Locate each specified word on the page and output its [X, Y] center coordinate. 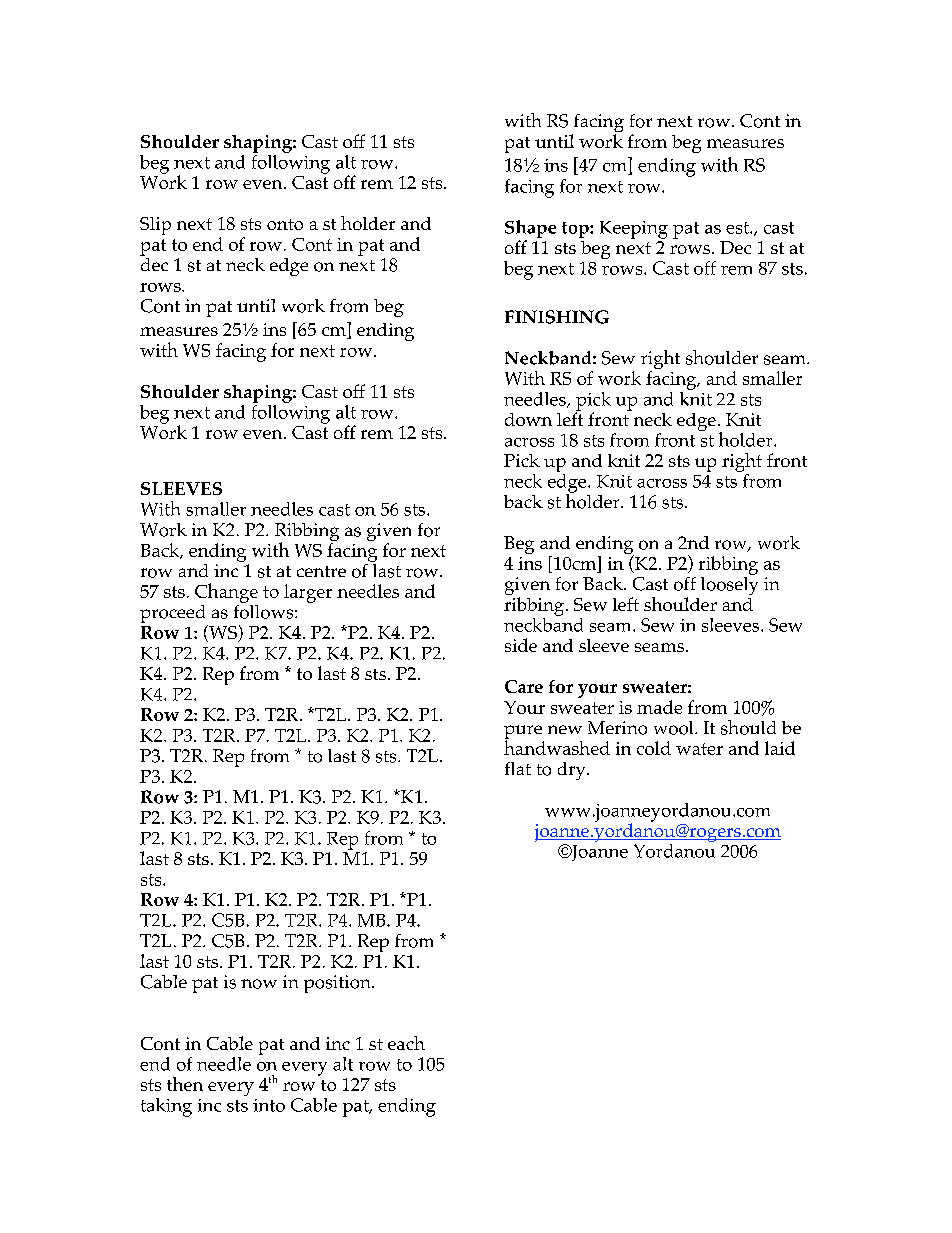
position [338, 984]
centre [321, 571]
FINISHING [557, 317]
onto [285, 224]
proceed [174, 615]
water [699, 749]
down [528, 419]
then [185, 1084]
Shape [530, 230]
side [521, 645]
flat [518, 768]
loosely [729, 584]
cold [654, 748]
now [259, 984]
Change [226, 593]
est [738, 228]
